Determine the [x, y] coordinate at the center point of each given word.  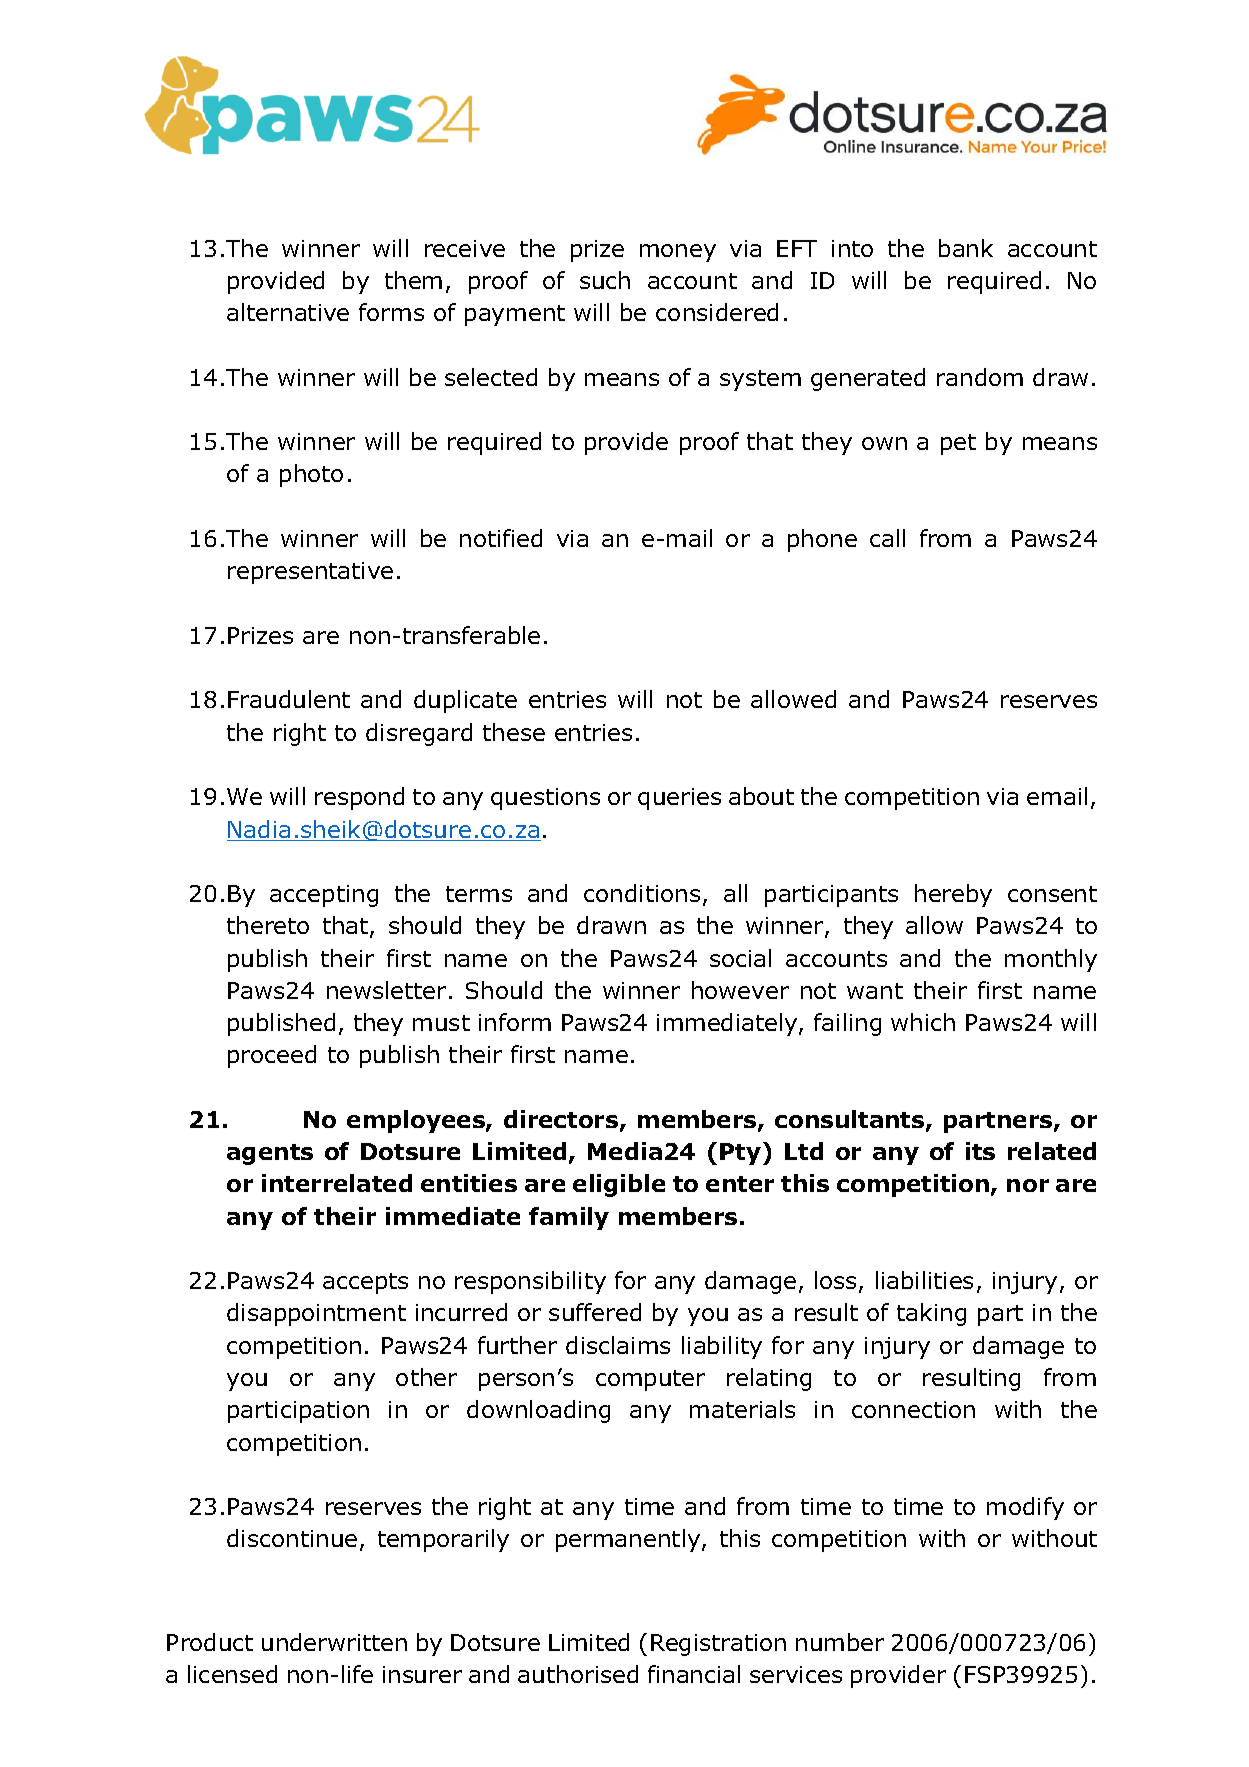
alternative [288, 312]
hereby [953, 895]
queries [679, 799]
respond [359, 798]
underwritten [334, 1642]
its [980, 1151]
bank [966, 248]
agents [270, 1154]
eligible [619, 1185]
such [605, 280]
